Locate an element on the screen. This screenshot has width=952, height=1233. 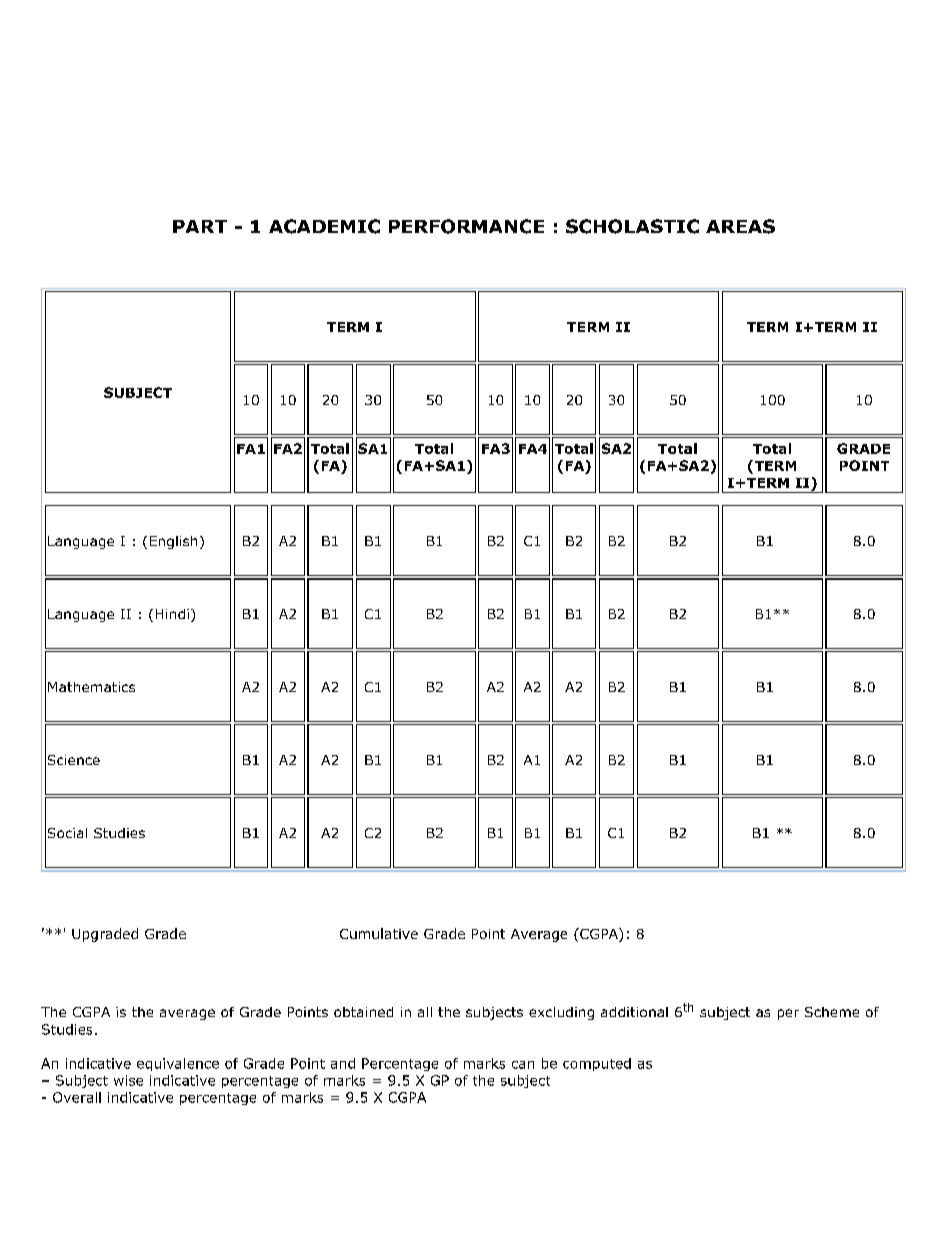
Cumulative is located at coordinates (379, 933).
